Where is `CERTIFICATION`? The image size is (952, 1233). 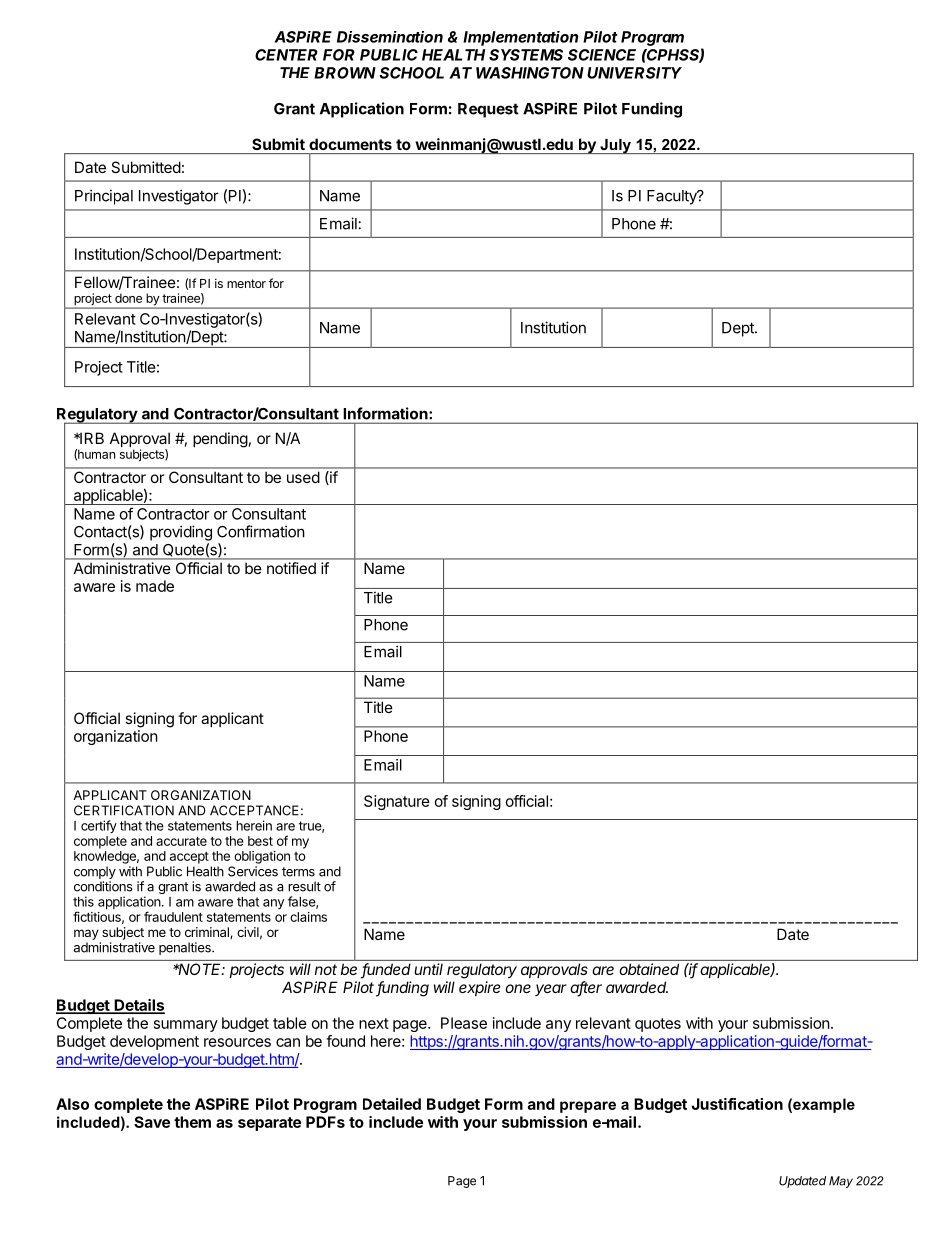 CERTIFICATION is located at coordinates (124, 810).
